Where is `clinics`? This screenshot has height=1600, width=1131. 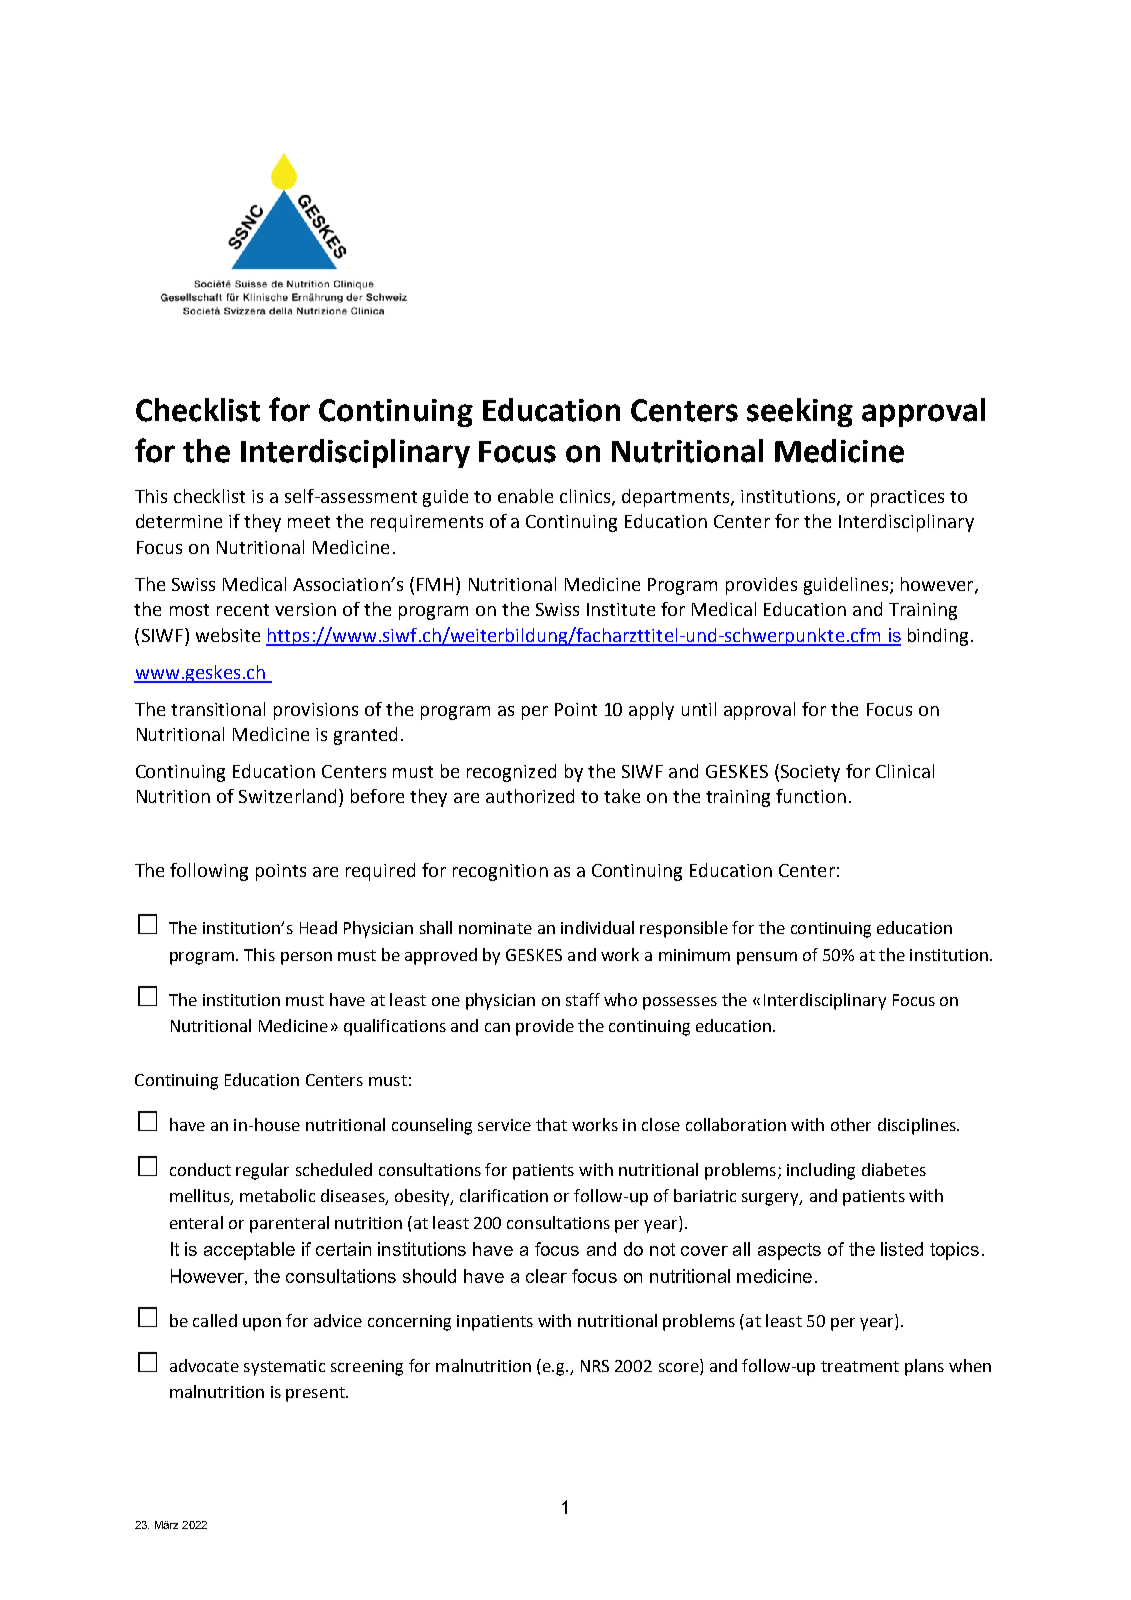 clinics is located at coordinates (586, 497).
